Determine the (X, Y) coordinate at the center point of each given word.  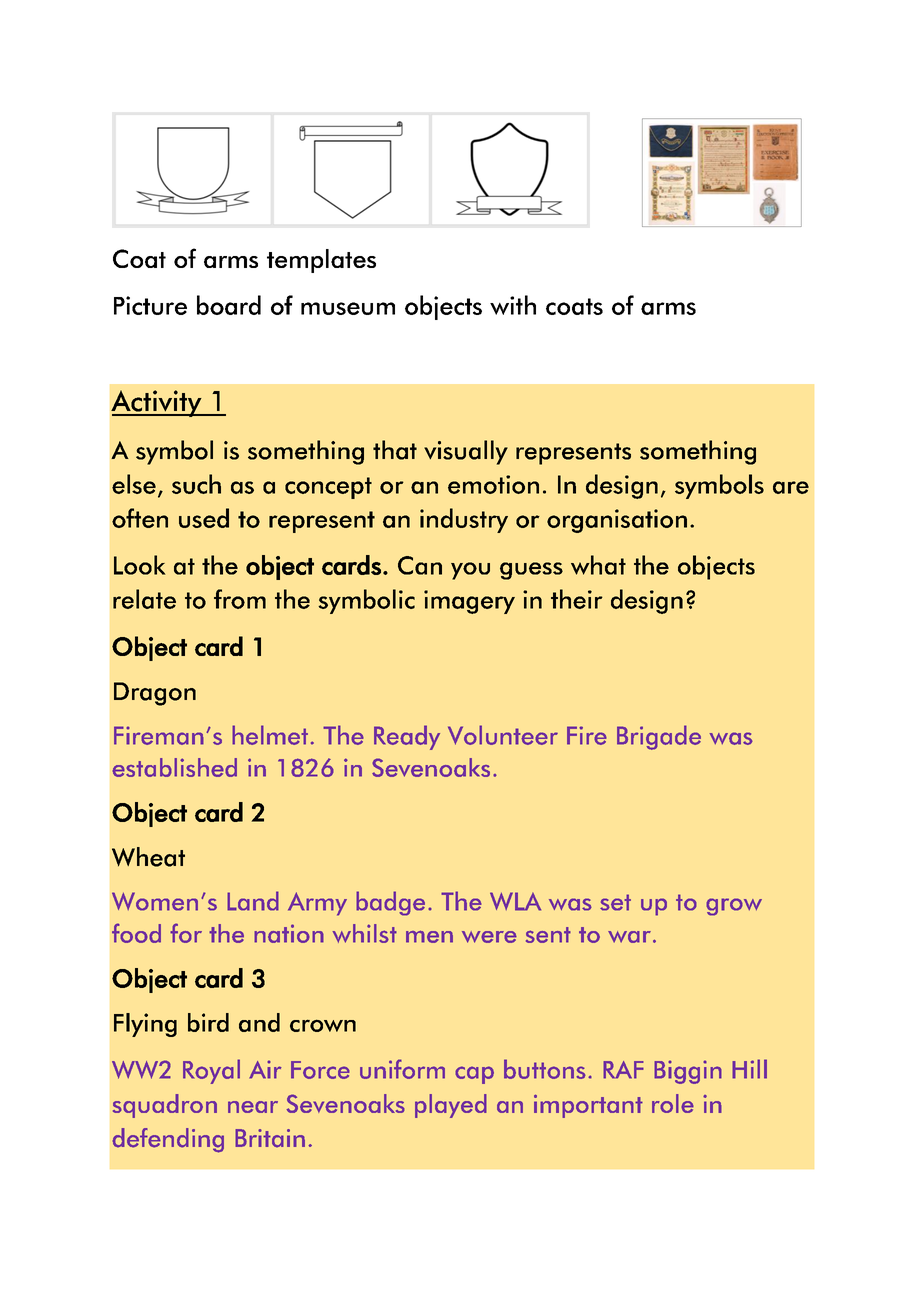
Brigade (659, 737)
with (513, 305)
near (253, 1107)
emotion (493, 484)
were (489, 937)
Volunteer (503, 735)
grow (734, 907)
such (196, 484)
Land (253, 901)
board (229, 305)
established (174, 767)
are (791, 487)
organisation (617, 521)
